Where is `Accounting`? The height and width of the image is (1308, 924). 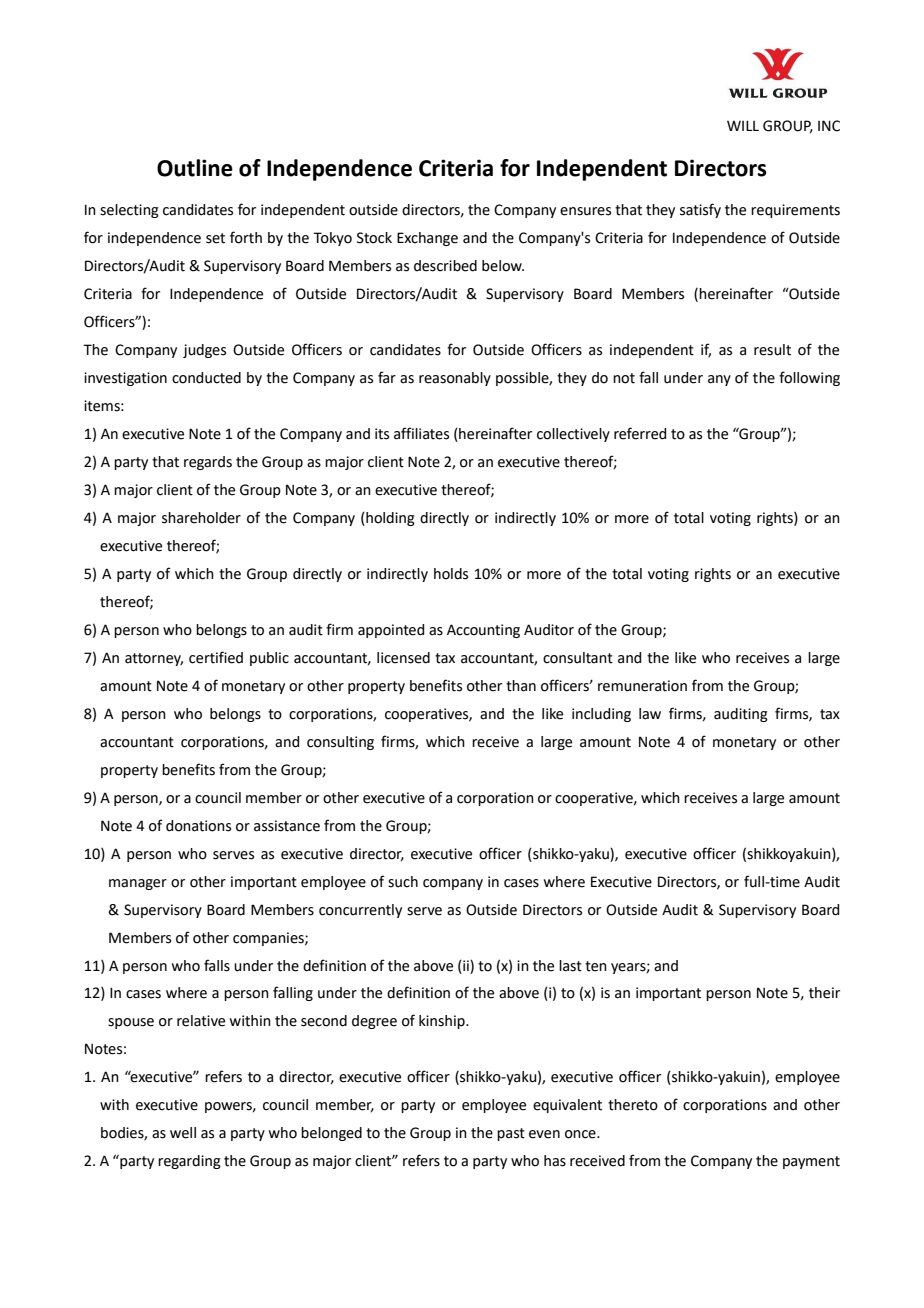 Accounting is located at coordinates (483, 631).
